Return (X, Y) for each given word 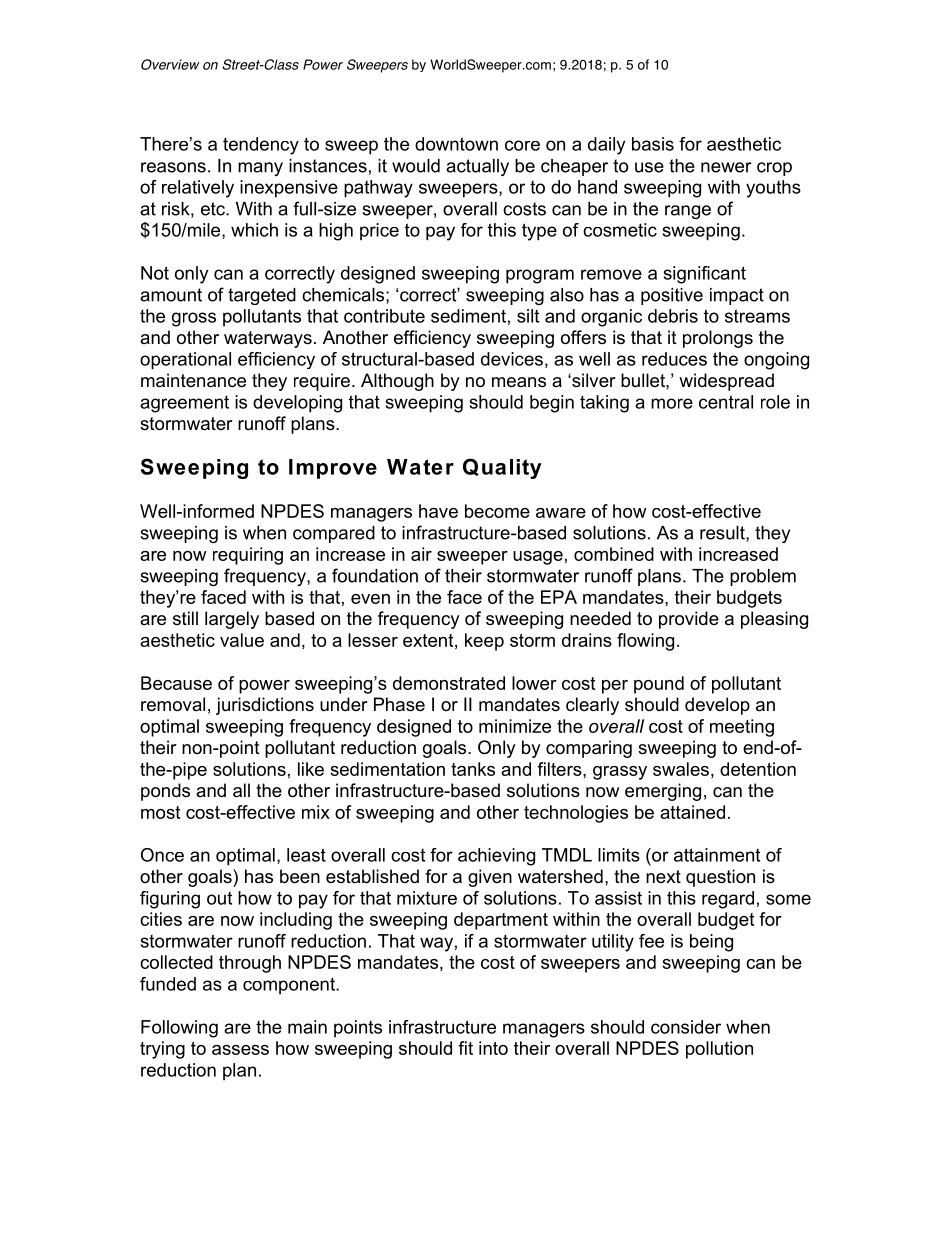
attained (692, 812)
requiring (248, 556)
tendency (261, 146)
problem (763, 577)
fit (465, 1048)
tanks (473, 769)
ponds (165, 792)
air (421, 554)
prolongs (718, 339)
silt (528, 316)
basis (653, 144)
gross (194, 319)
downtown (456, 144)
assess (240, 1050)
